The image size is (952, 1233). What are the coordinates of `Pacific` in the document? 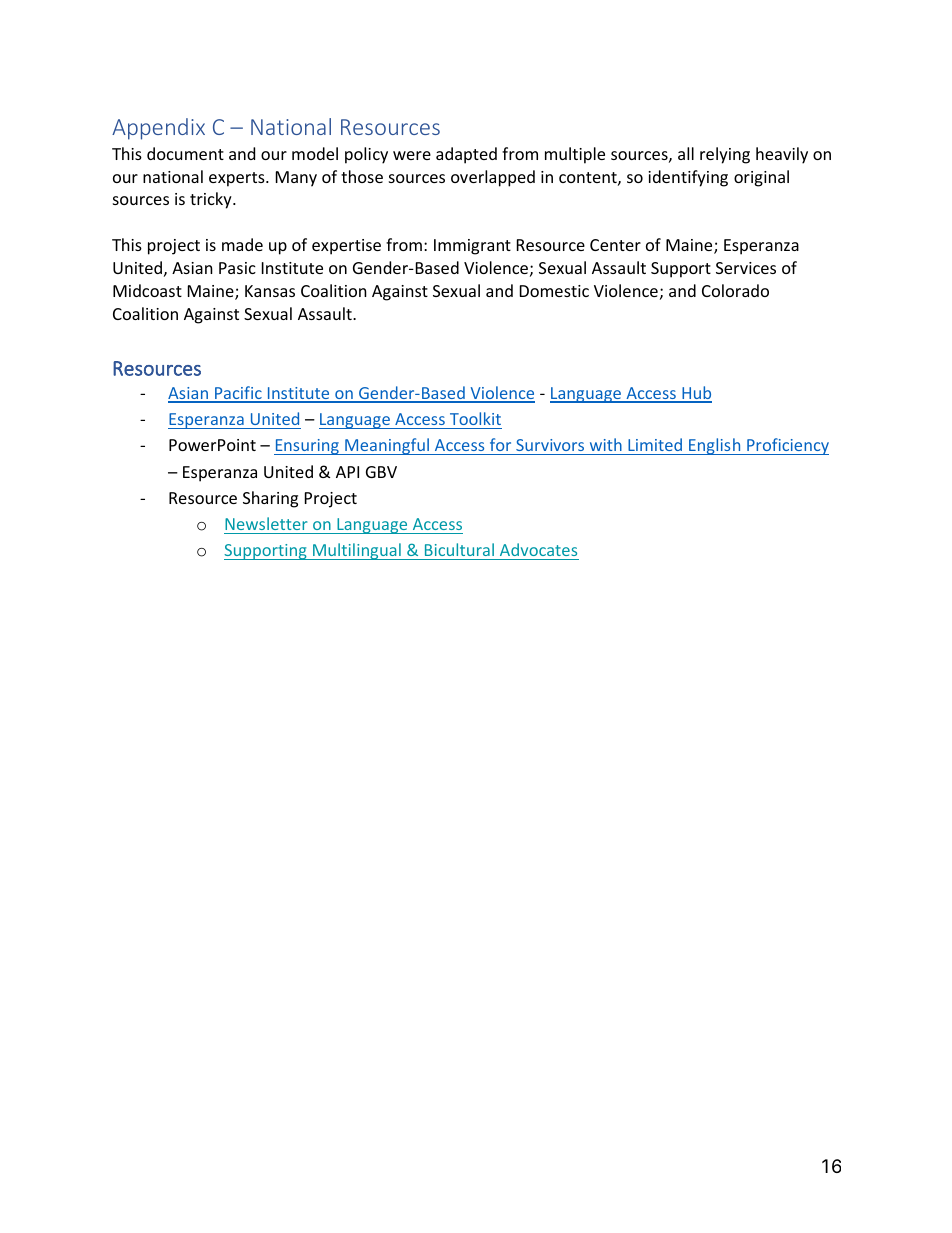 It's located at (238, 394).
